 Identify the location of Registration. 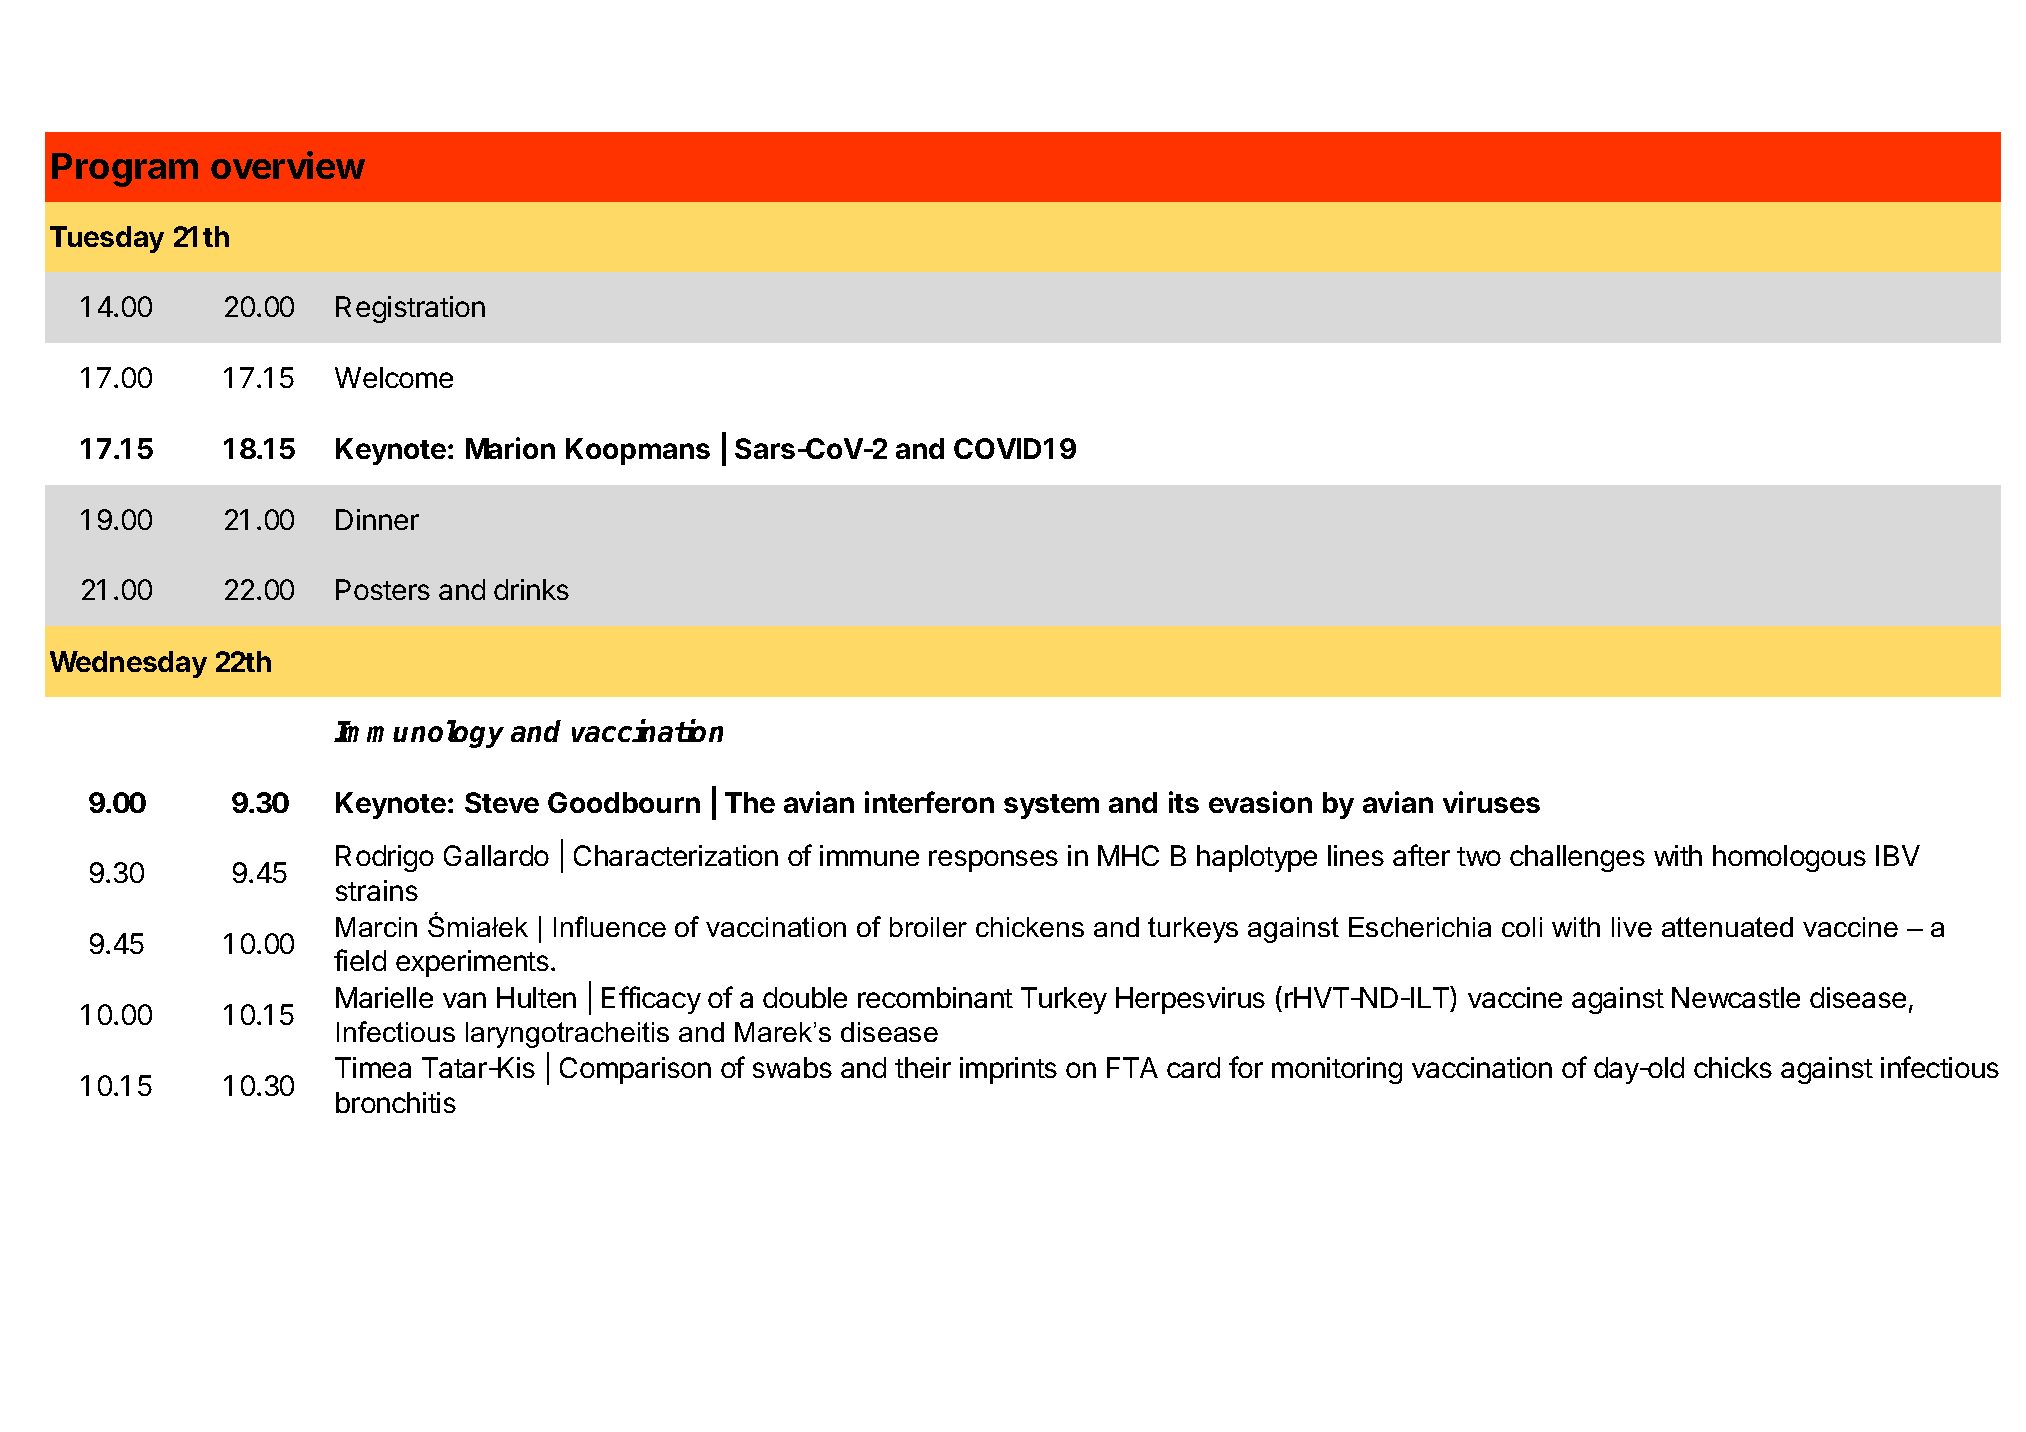
(410, 309).
